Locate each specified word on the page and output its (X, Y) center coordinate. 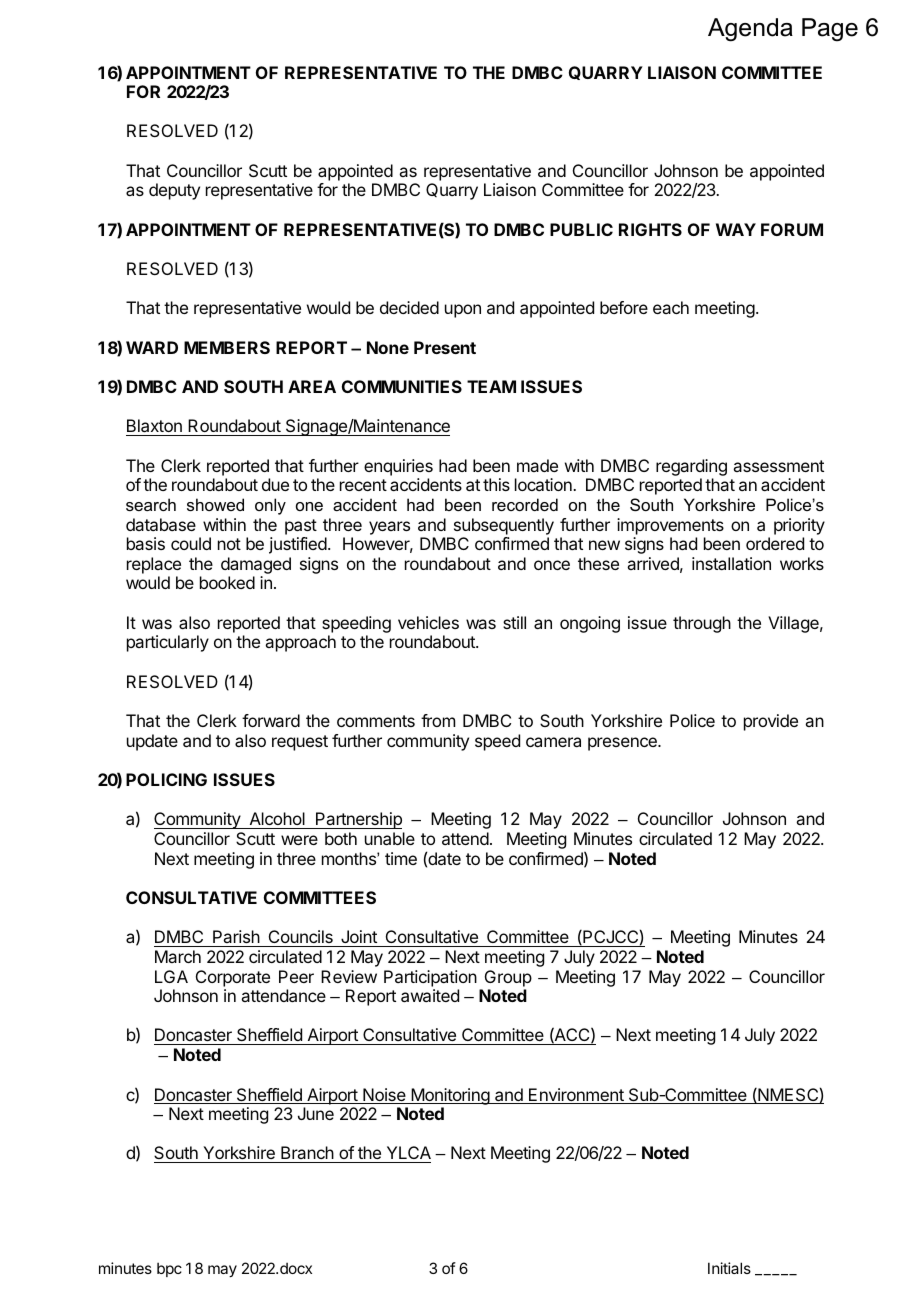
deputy (174, 191)
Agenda (750, 30)
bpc (169, 1269)
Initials (729, 1268)
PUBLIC (581, 229)
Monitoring (450, 1096)
